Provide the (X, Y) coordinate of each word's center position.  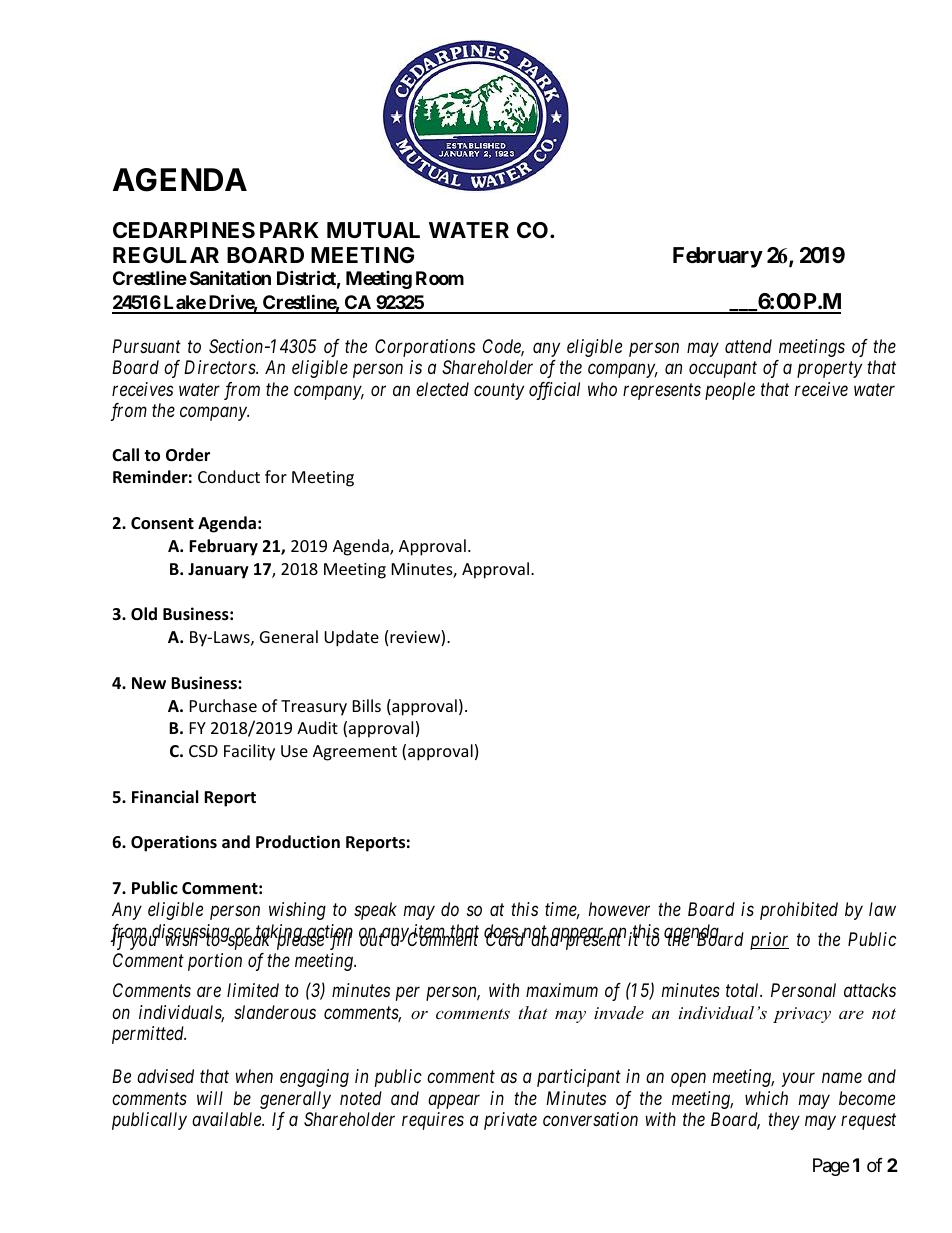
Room (440, 278)
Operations (174, 843)
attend (748, 346)
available (228, 1119)
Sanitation (230, 277)
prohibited (799, 911)
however (619, 909)
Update (351, 638)
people (730, 391)
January (218, 571)
